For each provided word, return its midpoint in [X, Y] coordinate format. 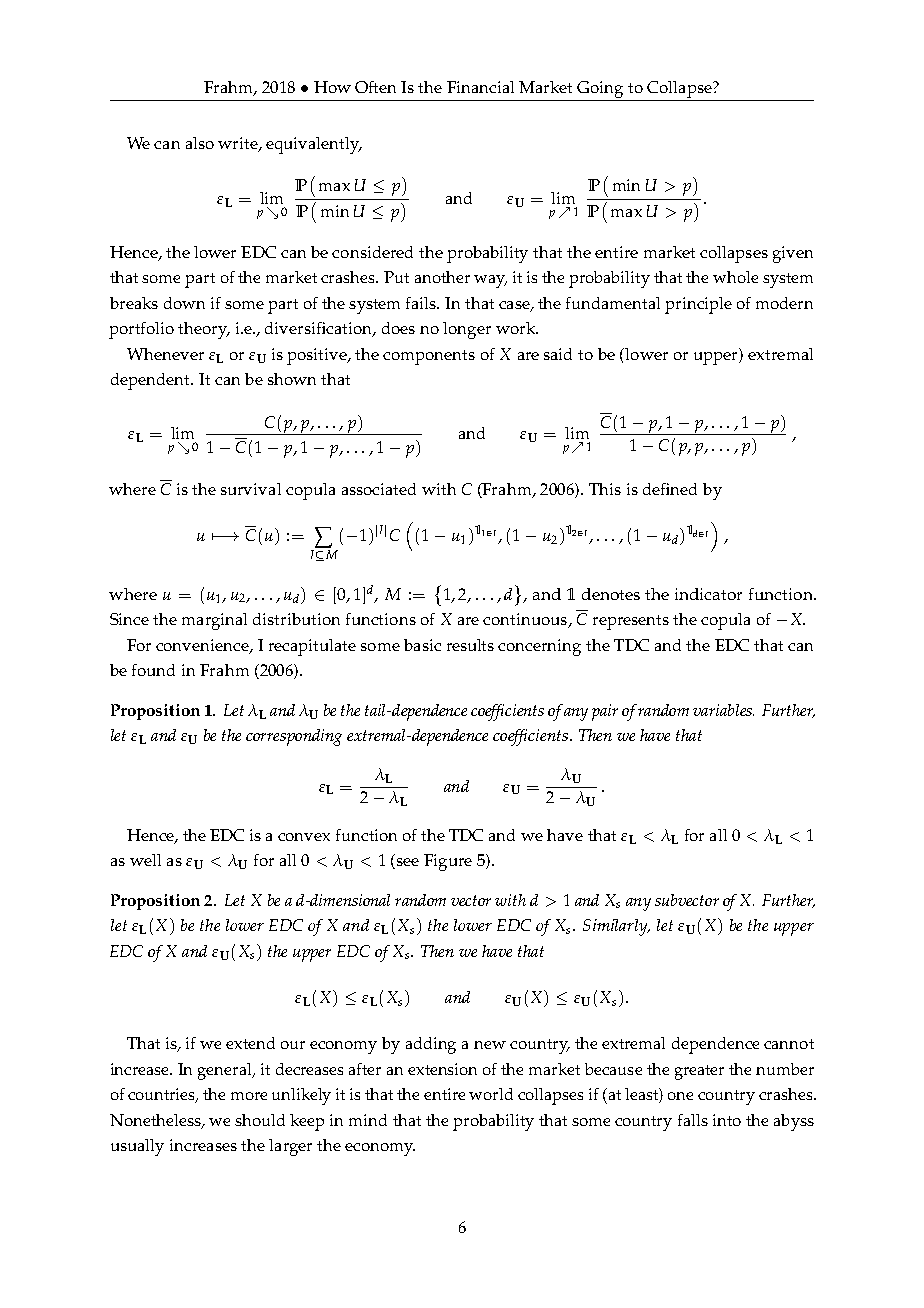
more [249, 1096]
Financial [480, 87]
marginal [214, 621]
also [200, 143]
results [470, 645]
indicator [708, 594]
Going [600, 89]
